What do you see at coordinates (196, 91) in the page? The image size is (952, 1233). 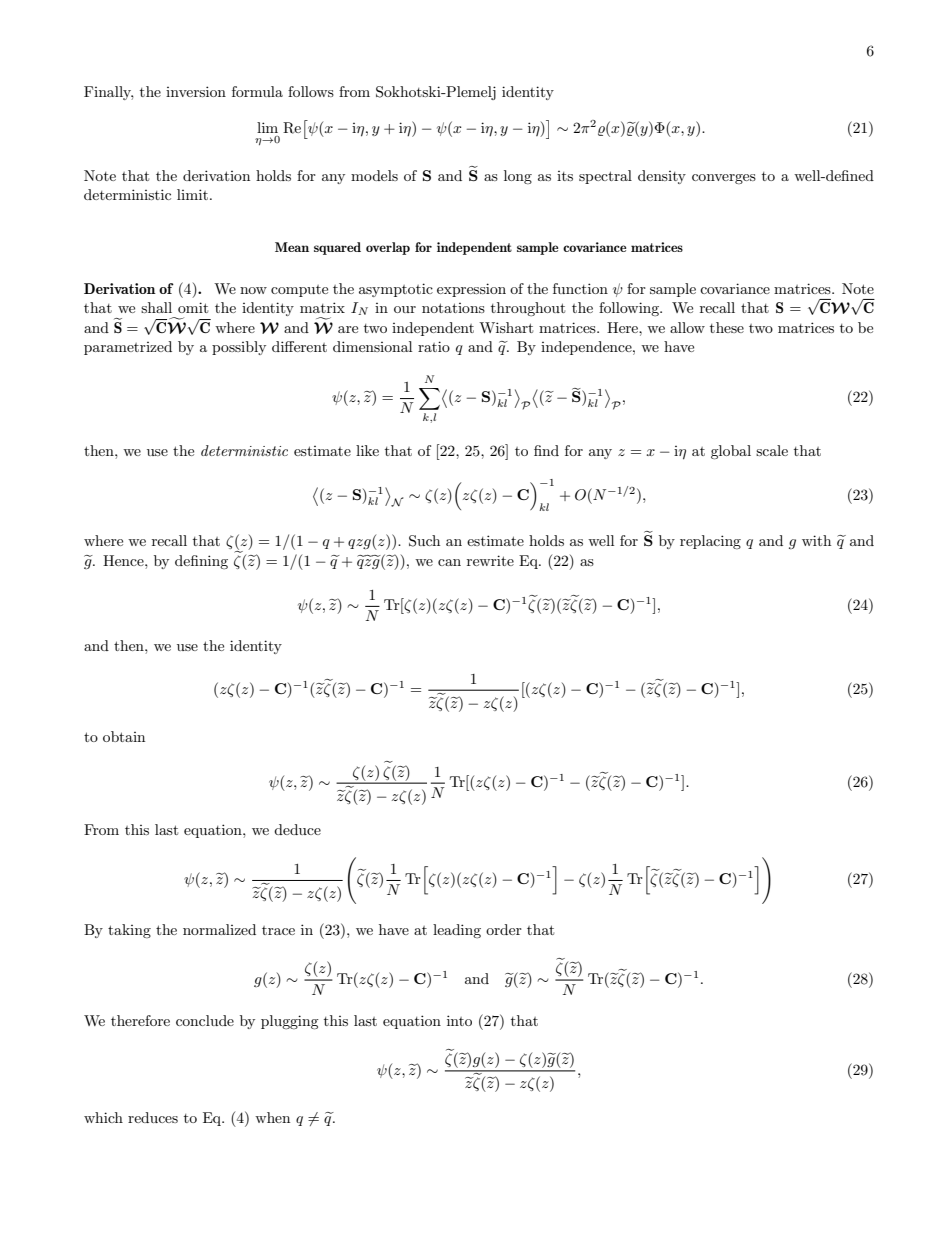 I see `inversion` at bounding box center [196, 91].
